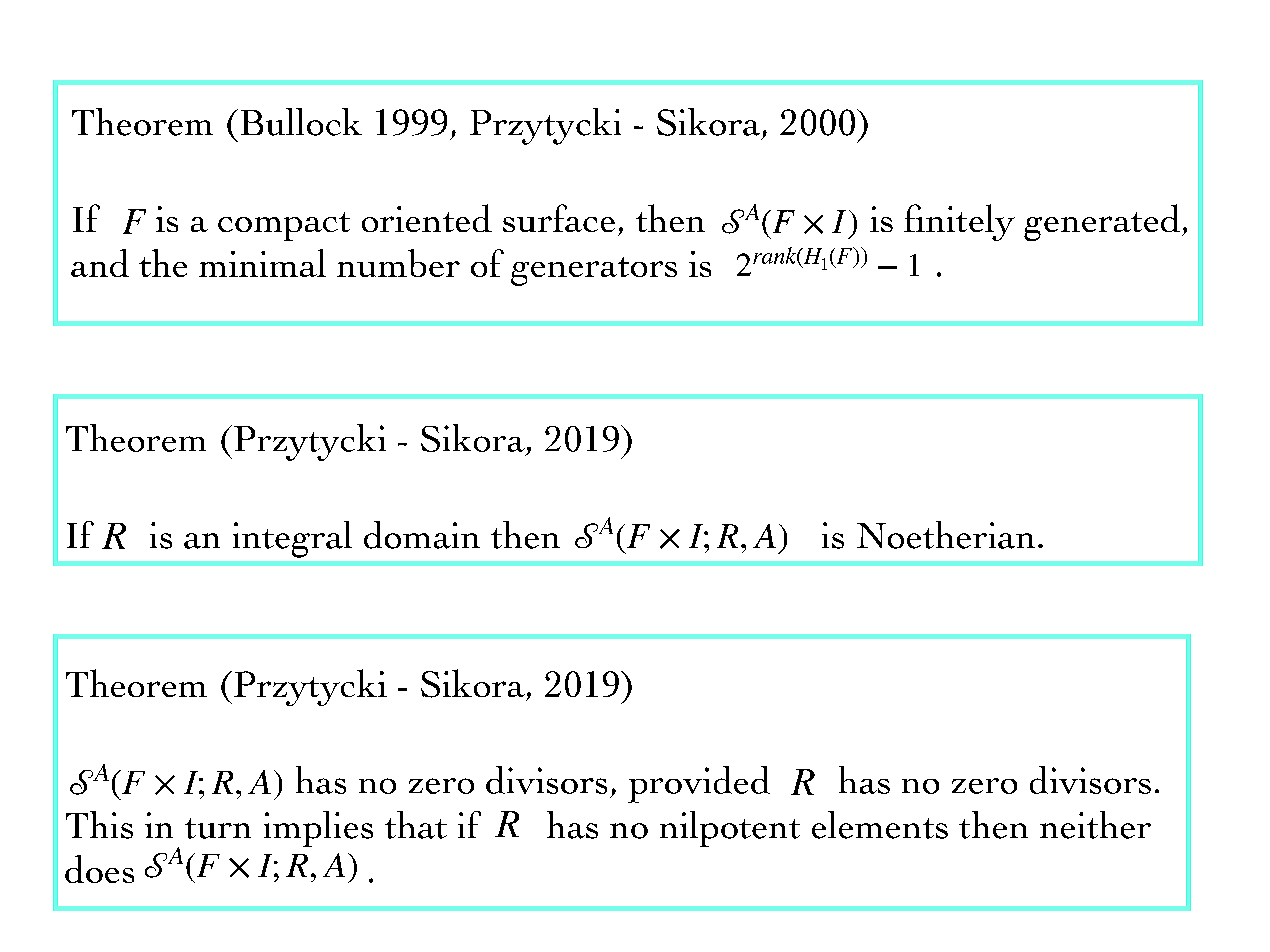  What do you see at coordinates (292, 539) in the page?
I see `integral` at bounding box center [292, 539].
